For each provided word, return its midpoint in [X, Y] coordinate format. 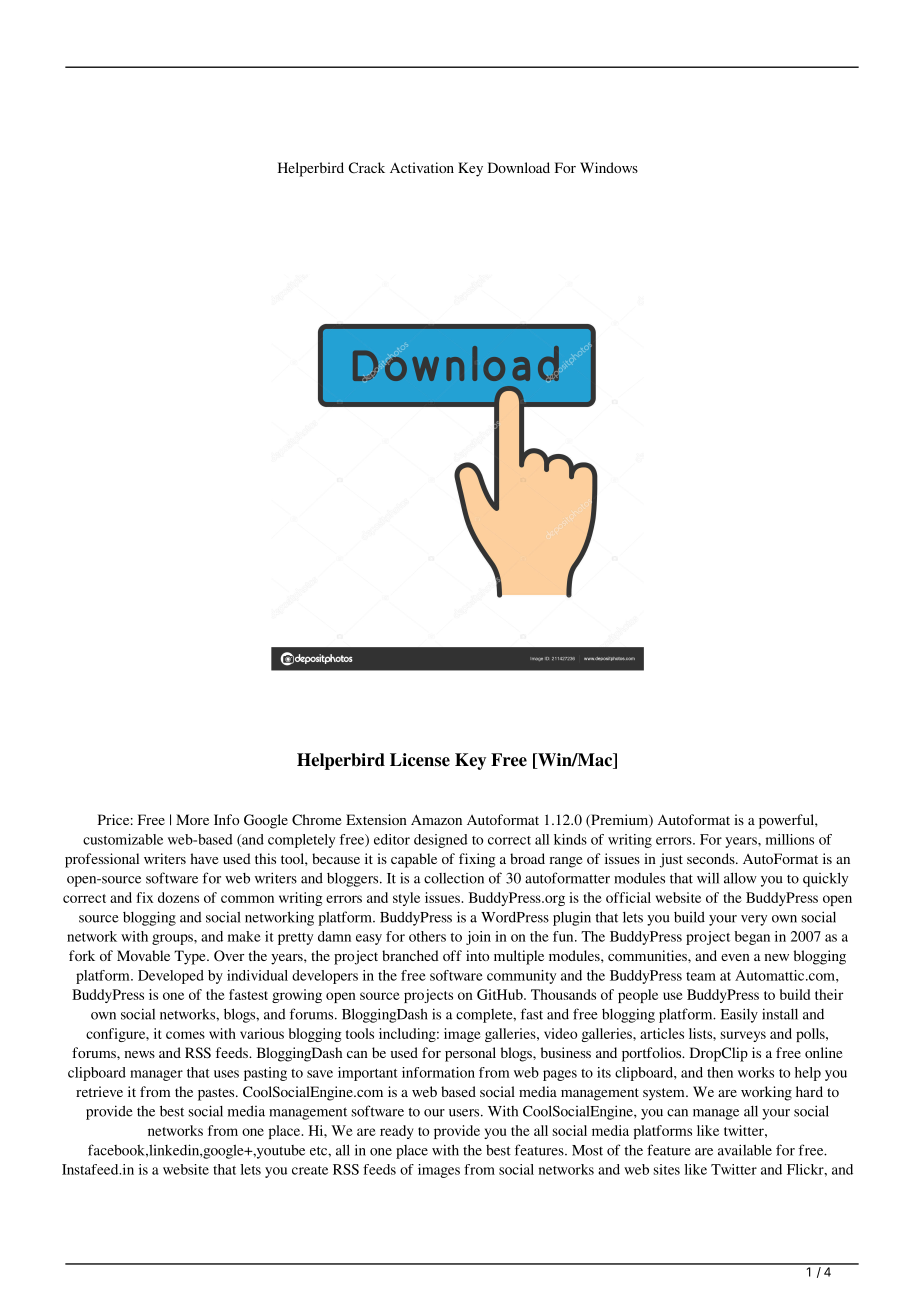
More [192, 819]
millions [790, 839]
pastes [217, 1094]
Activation [422, 167]
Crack [367, 167]
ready [396, 1132]
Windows [609, 167]
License [420, 760]
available [745, 1150]
